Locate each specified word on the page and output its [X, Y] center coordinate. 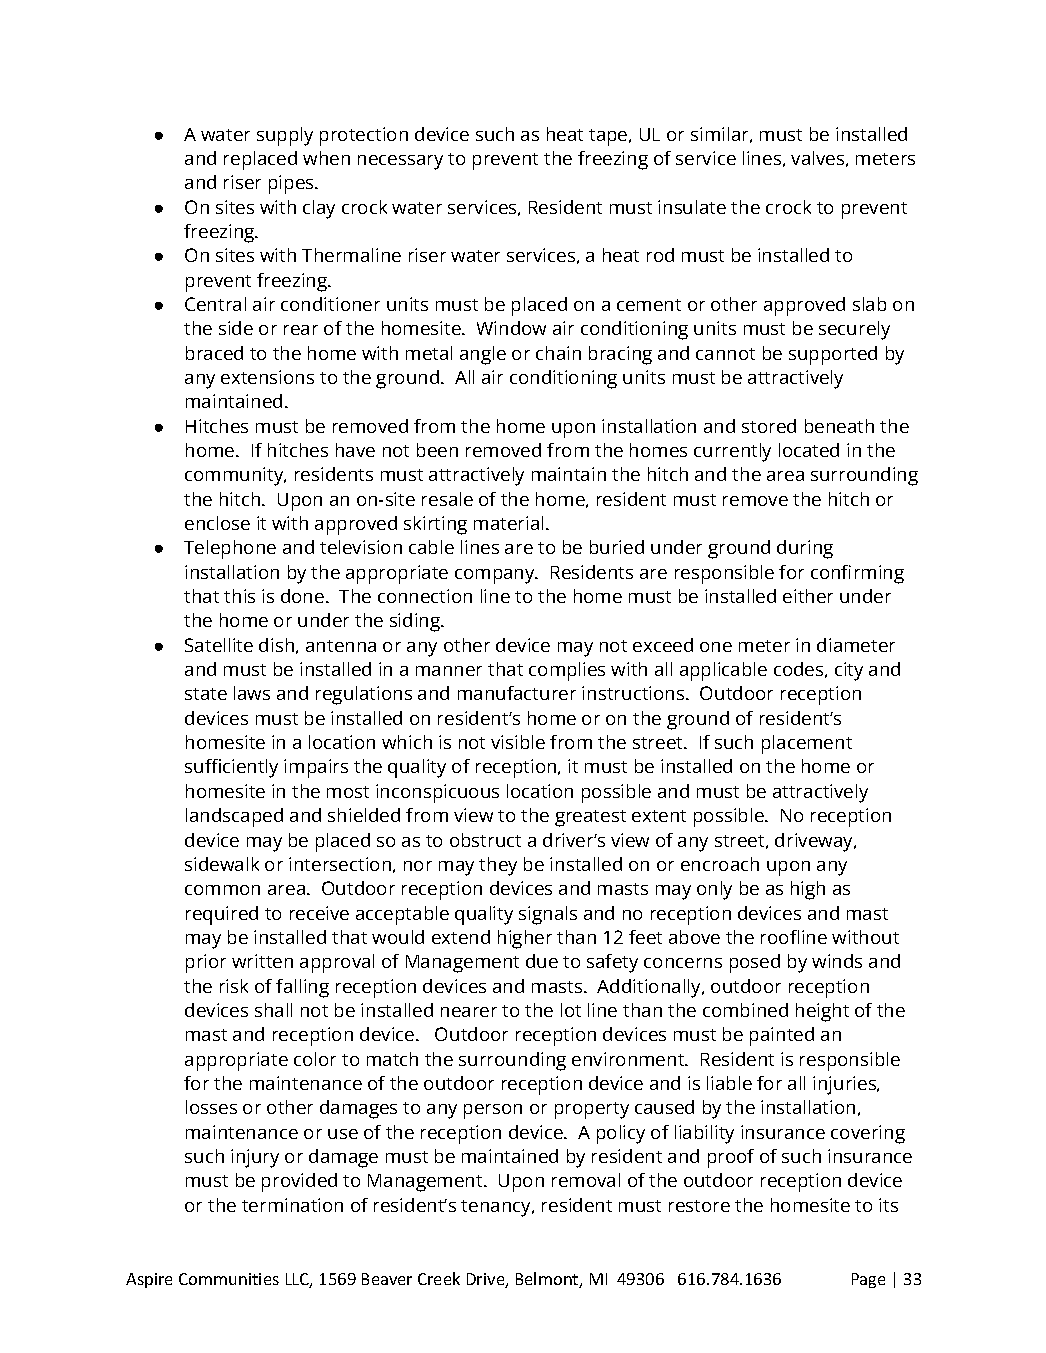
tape [609, 137]
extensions [267, 377]
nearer [469, 1012]
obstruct [485, 840]
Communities [229, 1279]
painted [782, 1036]
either [808, 596]
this [239, 596]
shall [273, 1010]
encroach [720, 864]
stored [769, 426]
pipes [292, 184]
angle [483, 355]
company [496, 576]
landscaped [234, 817]
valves [819, 159]
